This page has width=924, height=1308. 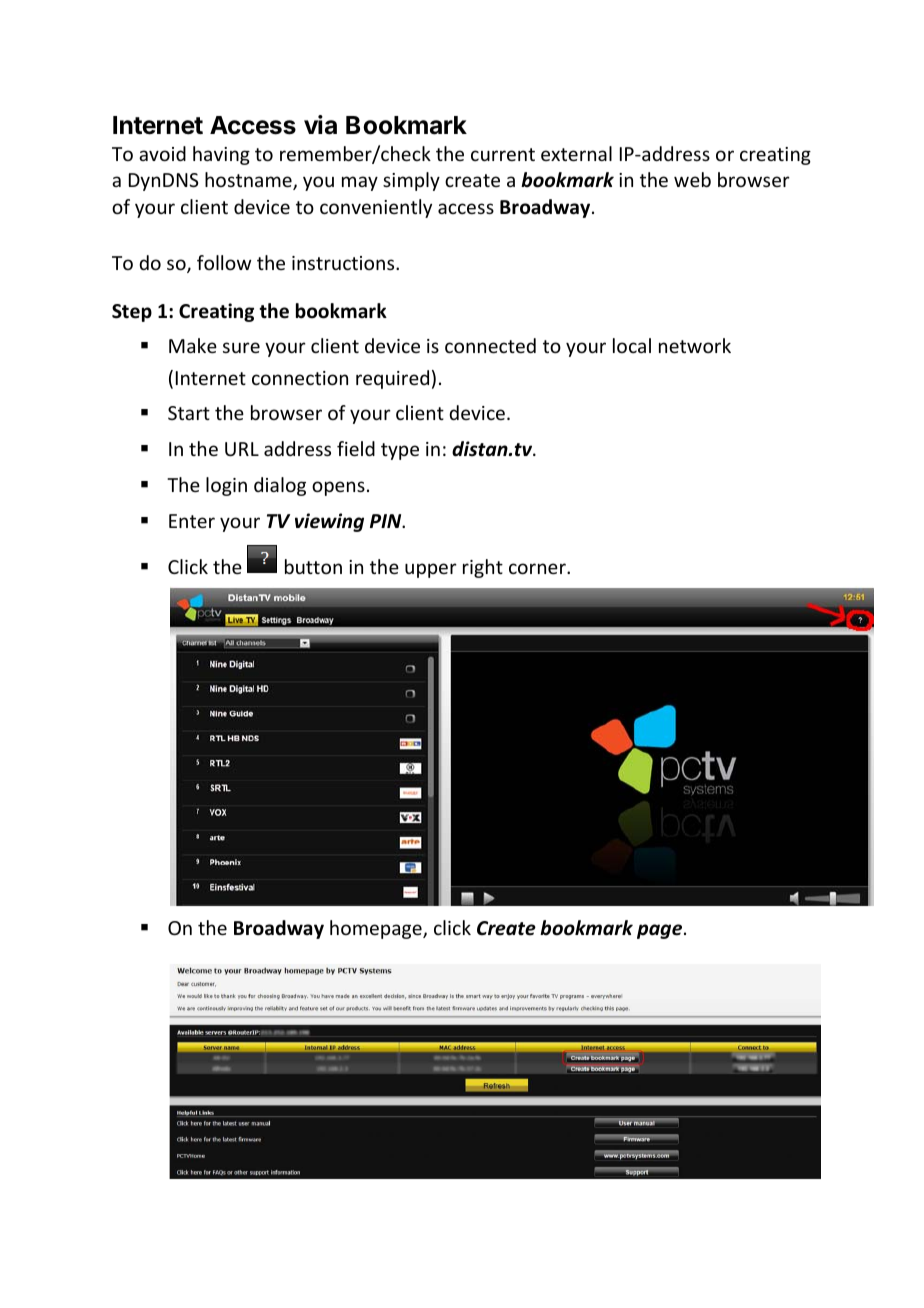 What do you see at coordinates (221, 155) in the page?
I see `having` at bounding box center [221, 155].
